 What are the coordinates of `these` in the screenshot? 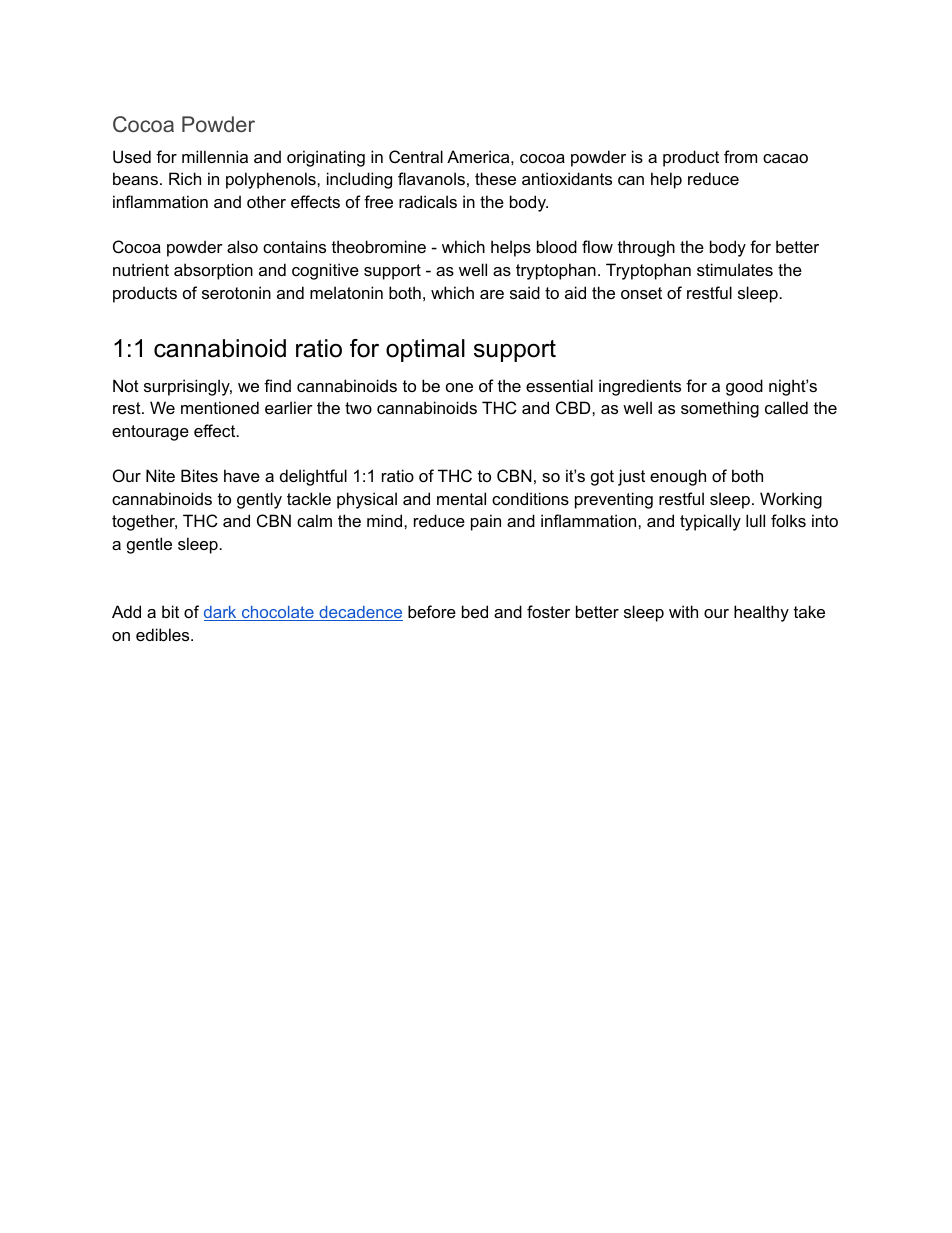 It's located at (495, 178).
